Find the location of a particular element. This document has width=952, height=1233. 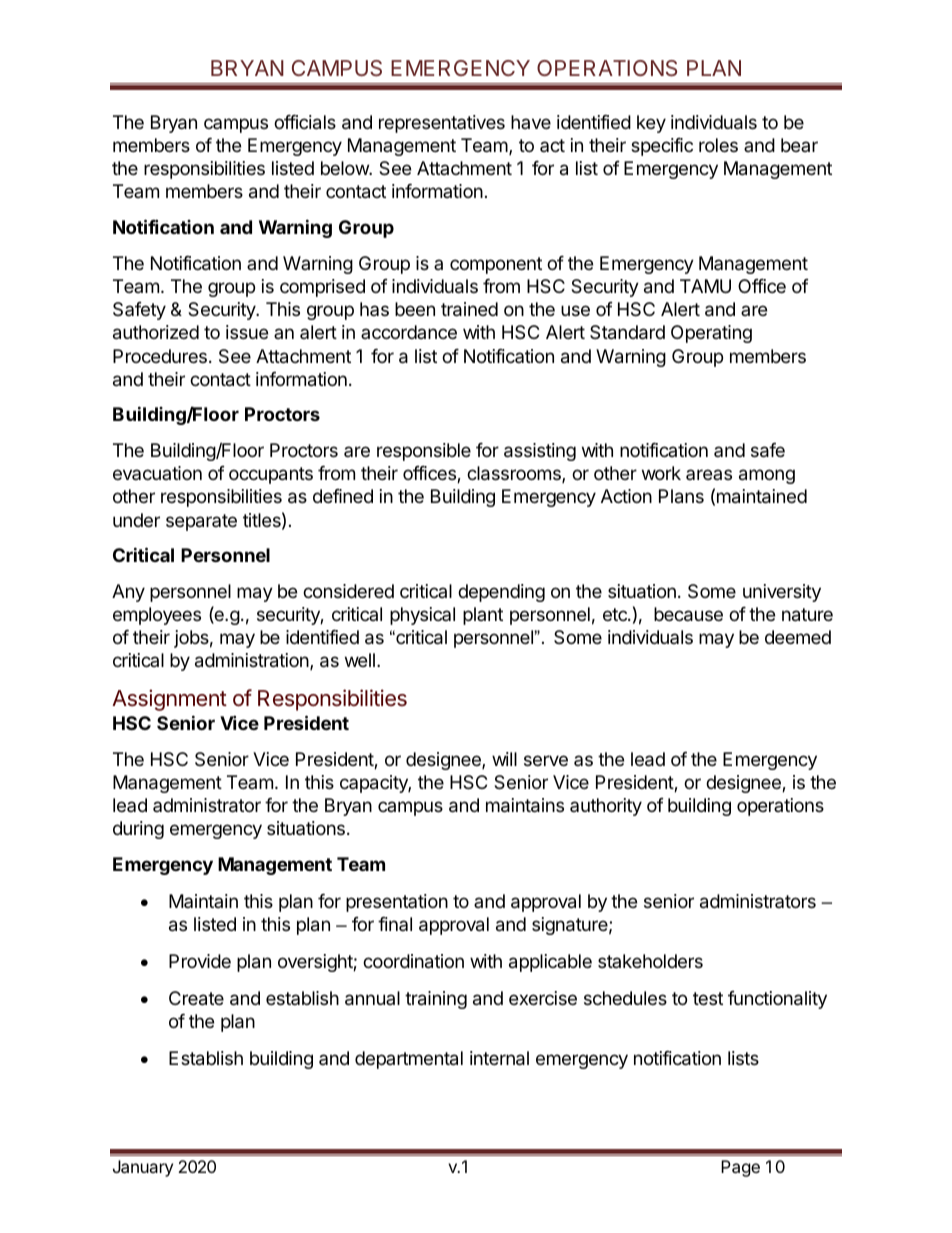

internal is located at coordinates (499, 1058).
